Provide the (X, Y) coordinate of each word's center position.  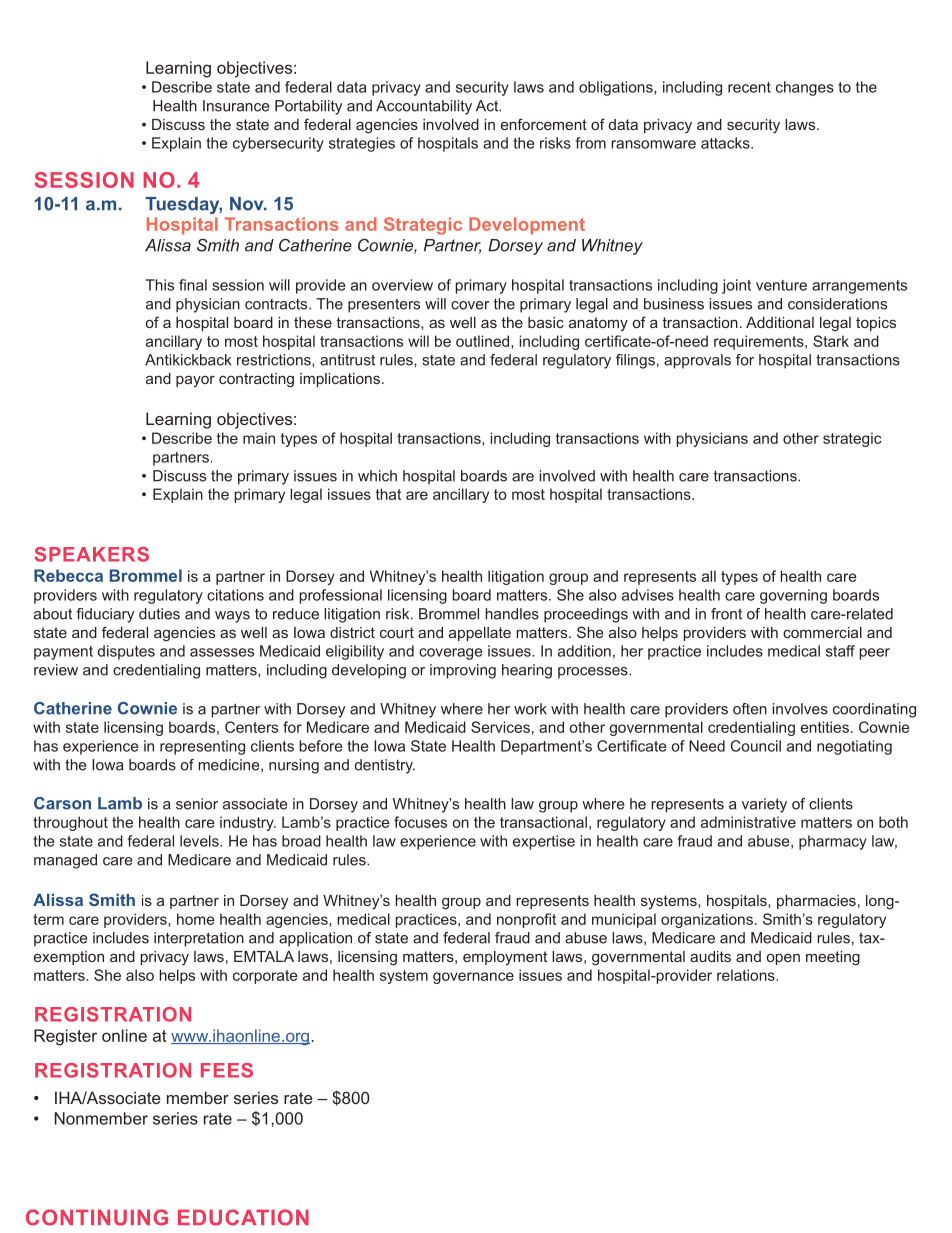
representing (202, 747)
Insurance (236, 106)
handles (512, 614)
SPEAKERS (91, 554)
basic (546, 322)
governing (793, 596)
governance (473, 978)
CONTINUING (97, 1217)
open (783, 959)
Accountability (424, 107)
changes (805, 88)
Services (500, 727)
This (159, 285)
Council (756, 746)
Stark (831, 341)
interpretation (199, 939)
